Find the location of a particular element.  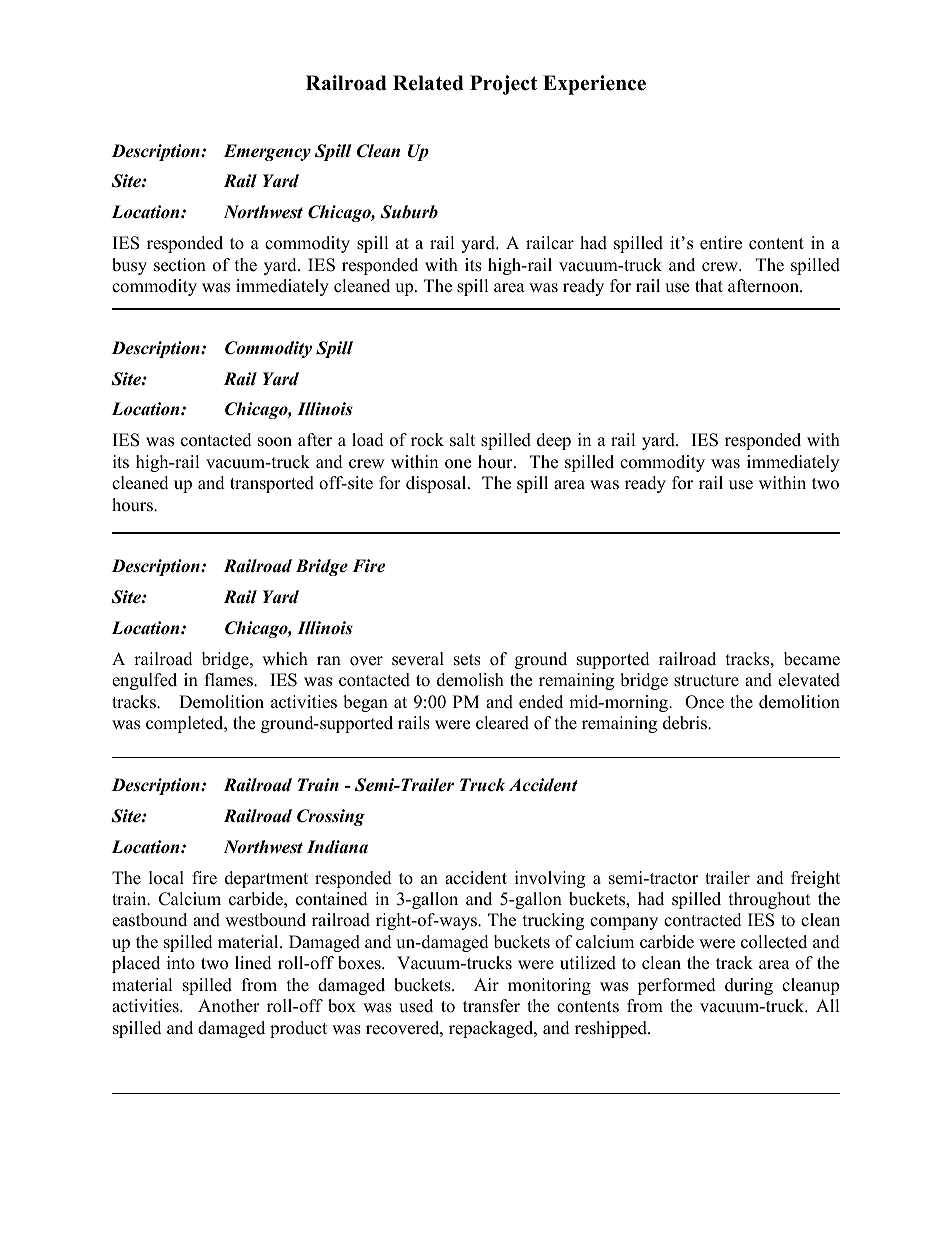

transfer is located at coordinates (491, 1006).
